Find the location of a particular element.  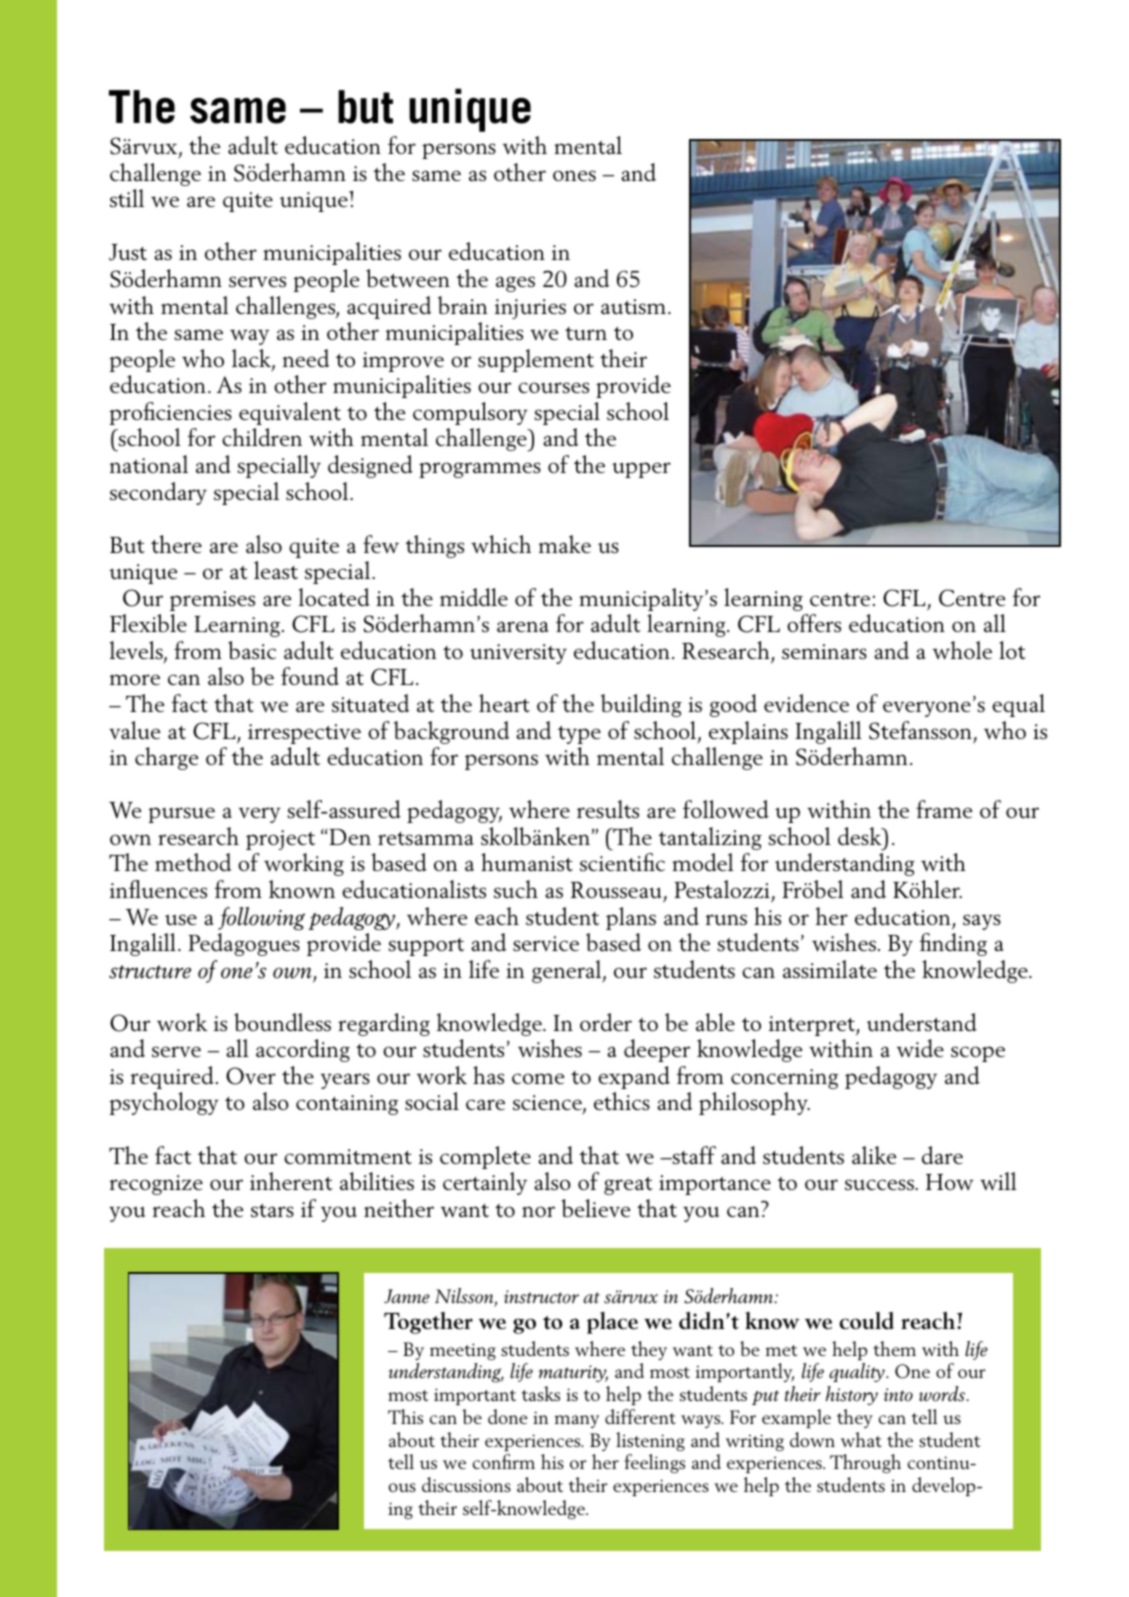

wide is located at coordinates (920, 1048).
